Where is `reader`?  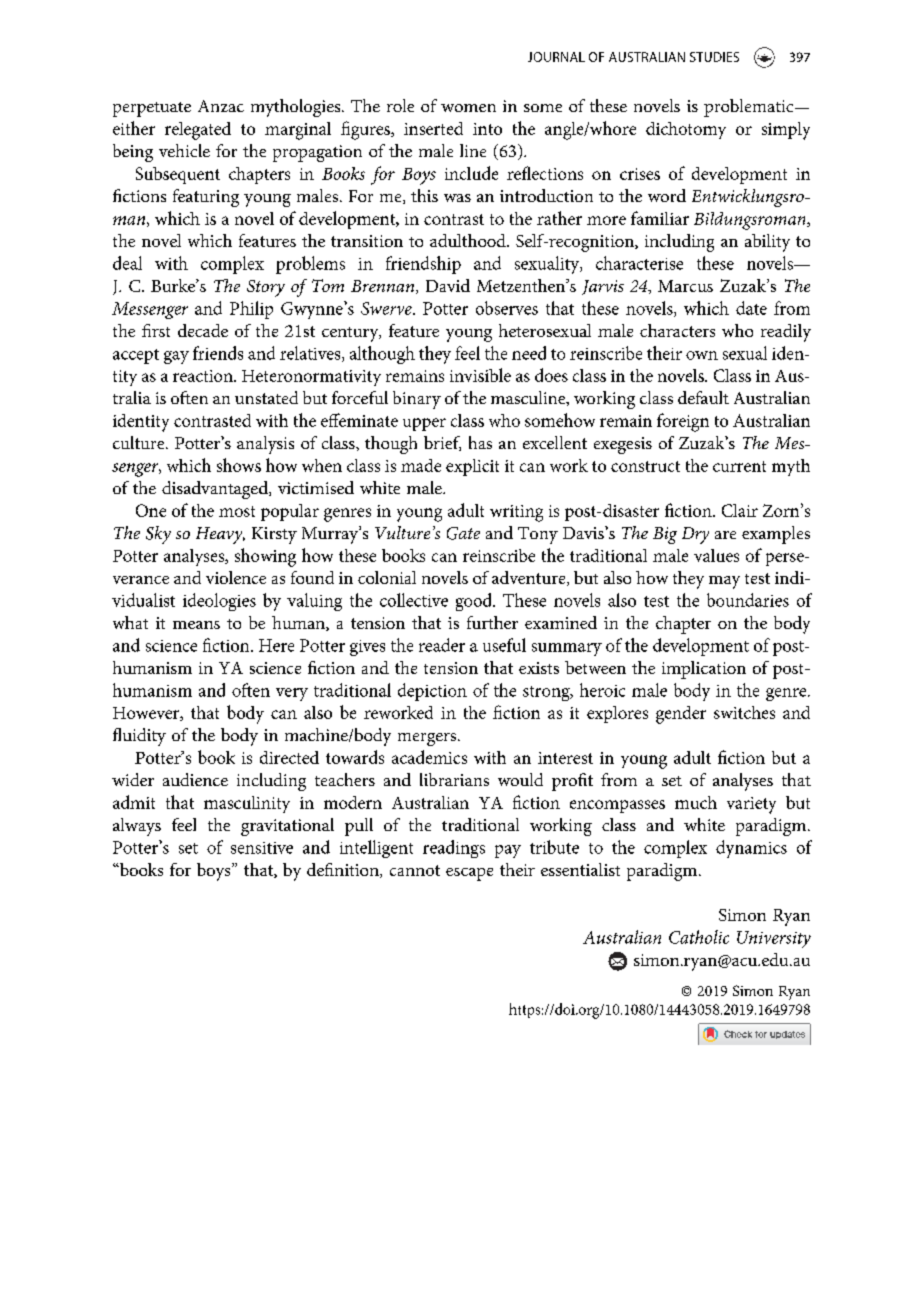 reader is located at coordinates (442, 645).
